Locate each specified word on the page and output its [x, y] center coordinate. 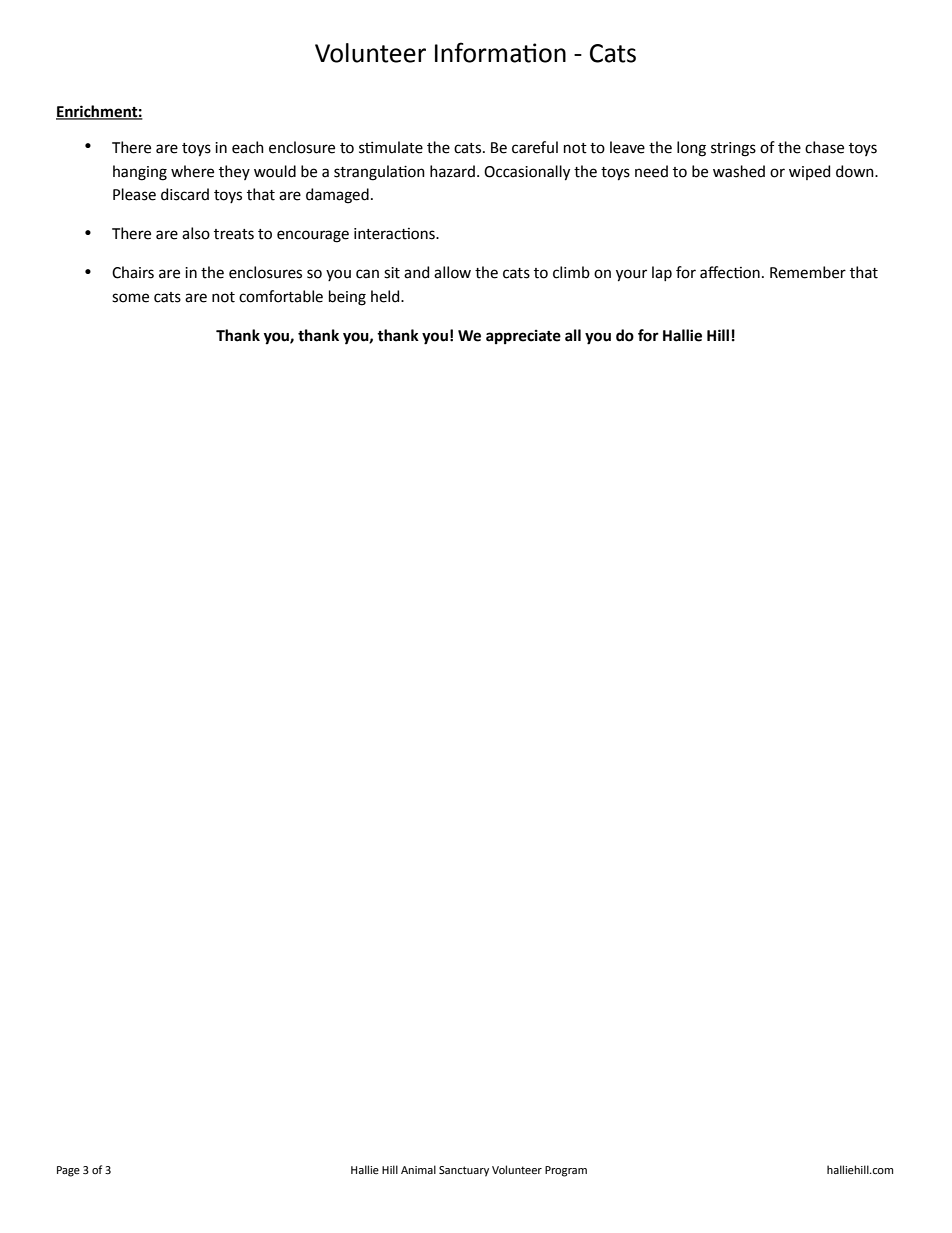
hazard [452, 171]
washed [739, 171]
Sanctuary [464, 1171]
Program [566, 1171]
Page [68, 1171]
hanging [140, 173]
